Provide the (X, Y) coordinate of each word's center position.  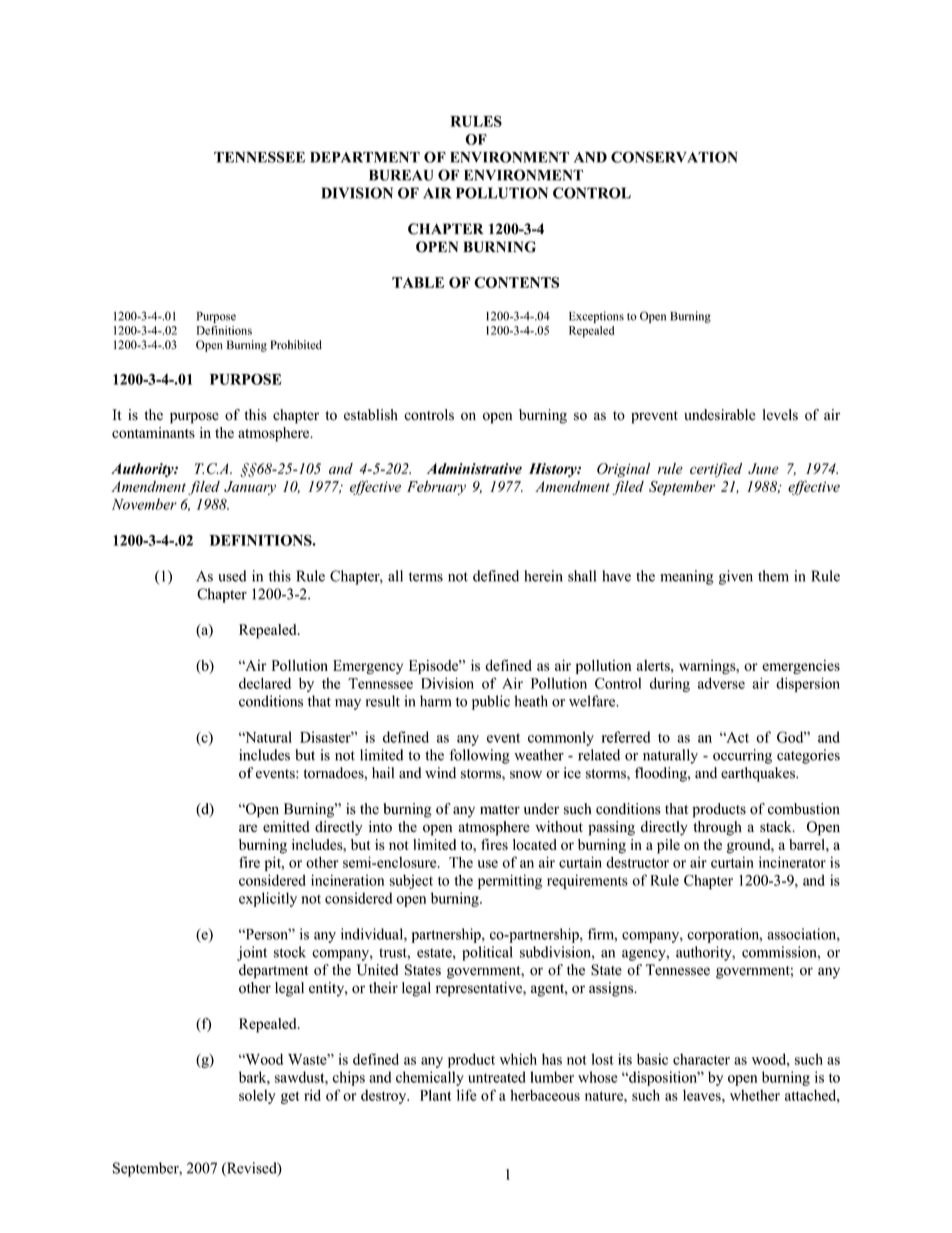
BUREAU (401, 175)
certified (716, 470)
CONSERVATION (674, 157)
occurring (742, 756)
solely (257, 1097)
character (701, 1059)
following (479, 756)
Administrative (474, 468)
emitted (286, 826)
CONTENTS (516, 282)
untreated (497, 1077)
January (250, 488)
